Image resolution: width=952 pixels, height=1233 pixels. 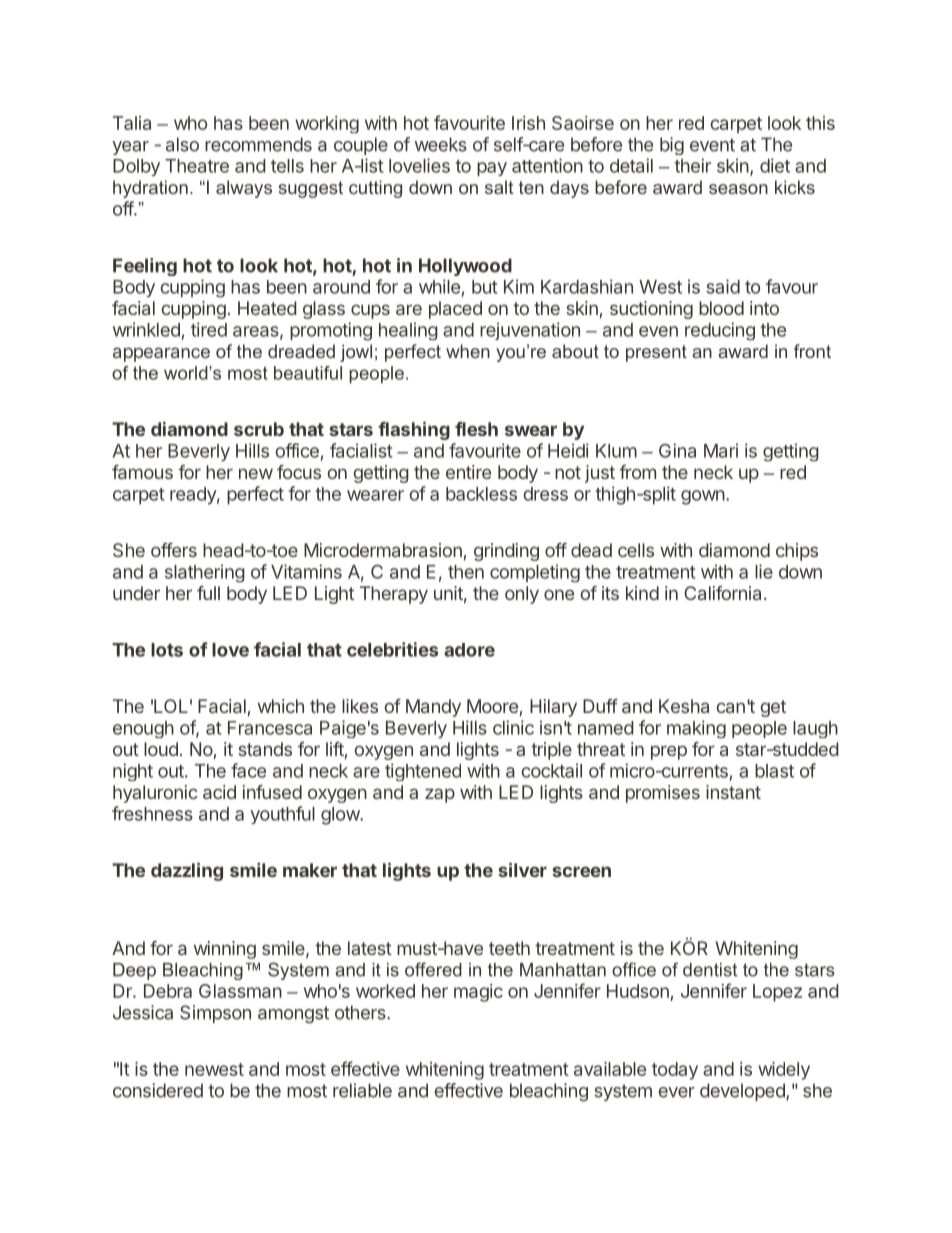 What do you see at coordinates (187, 871) in the image?
I see `dazzling` at bounding box center [187, 871].
